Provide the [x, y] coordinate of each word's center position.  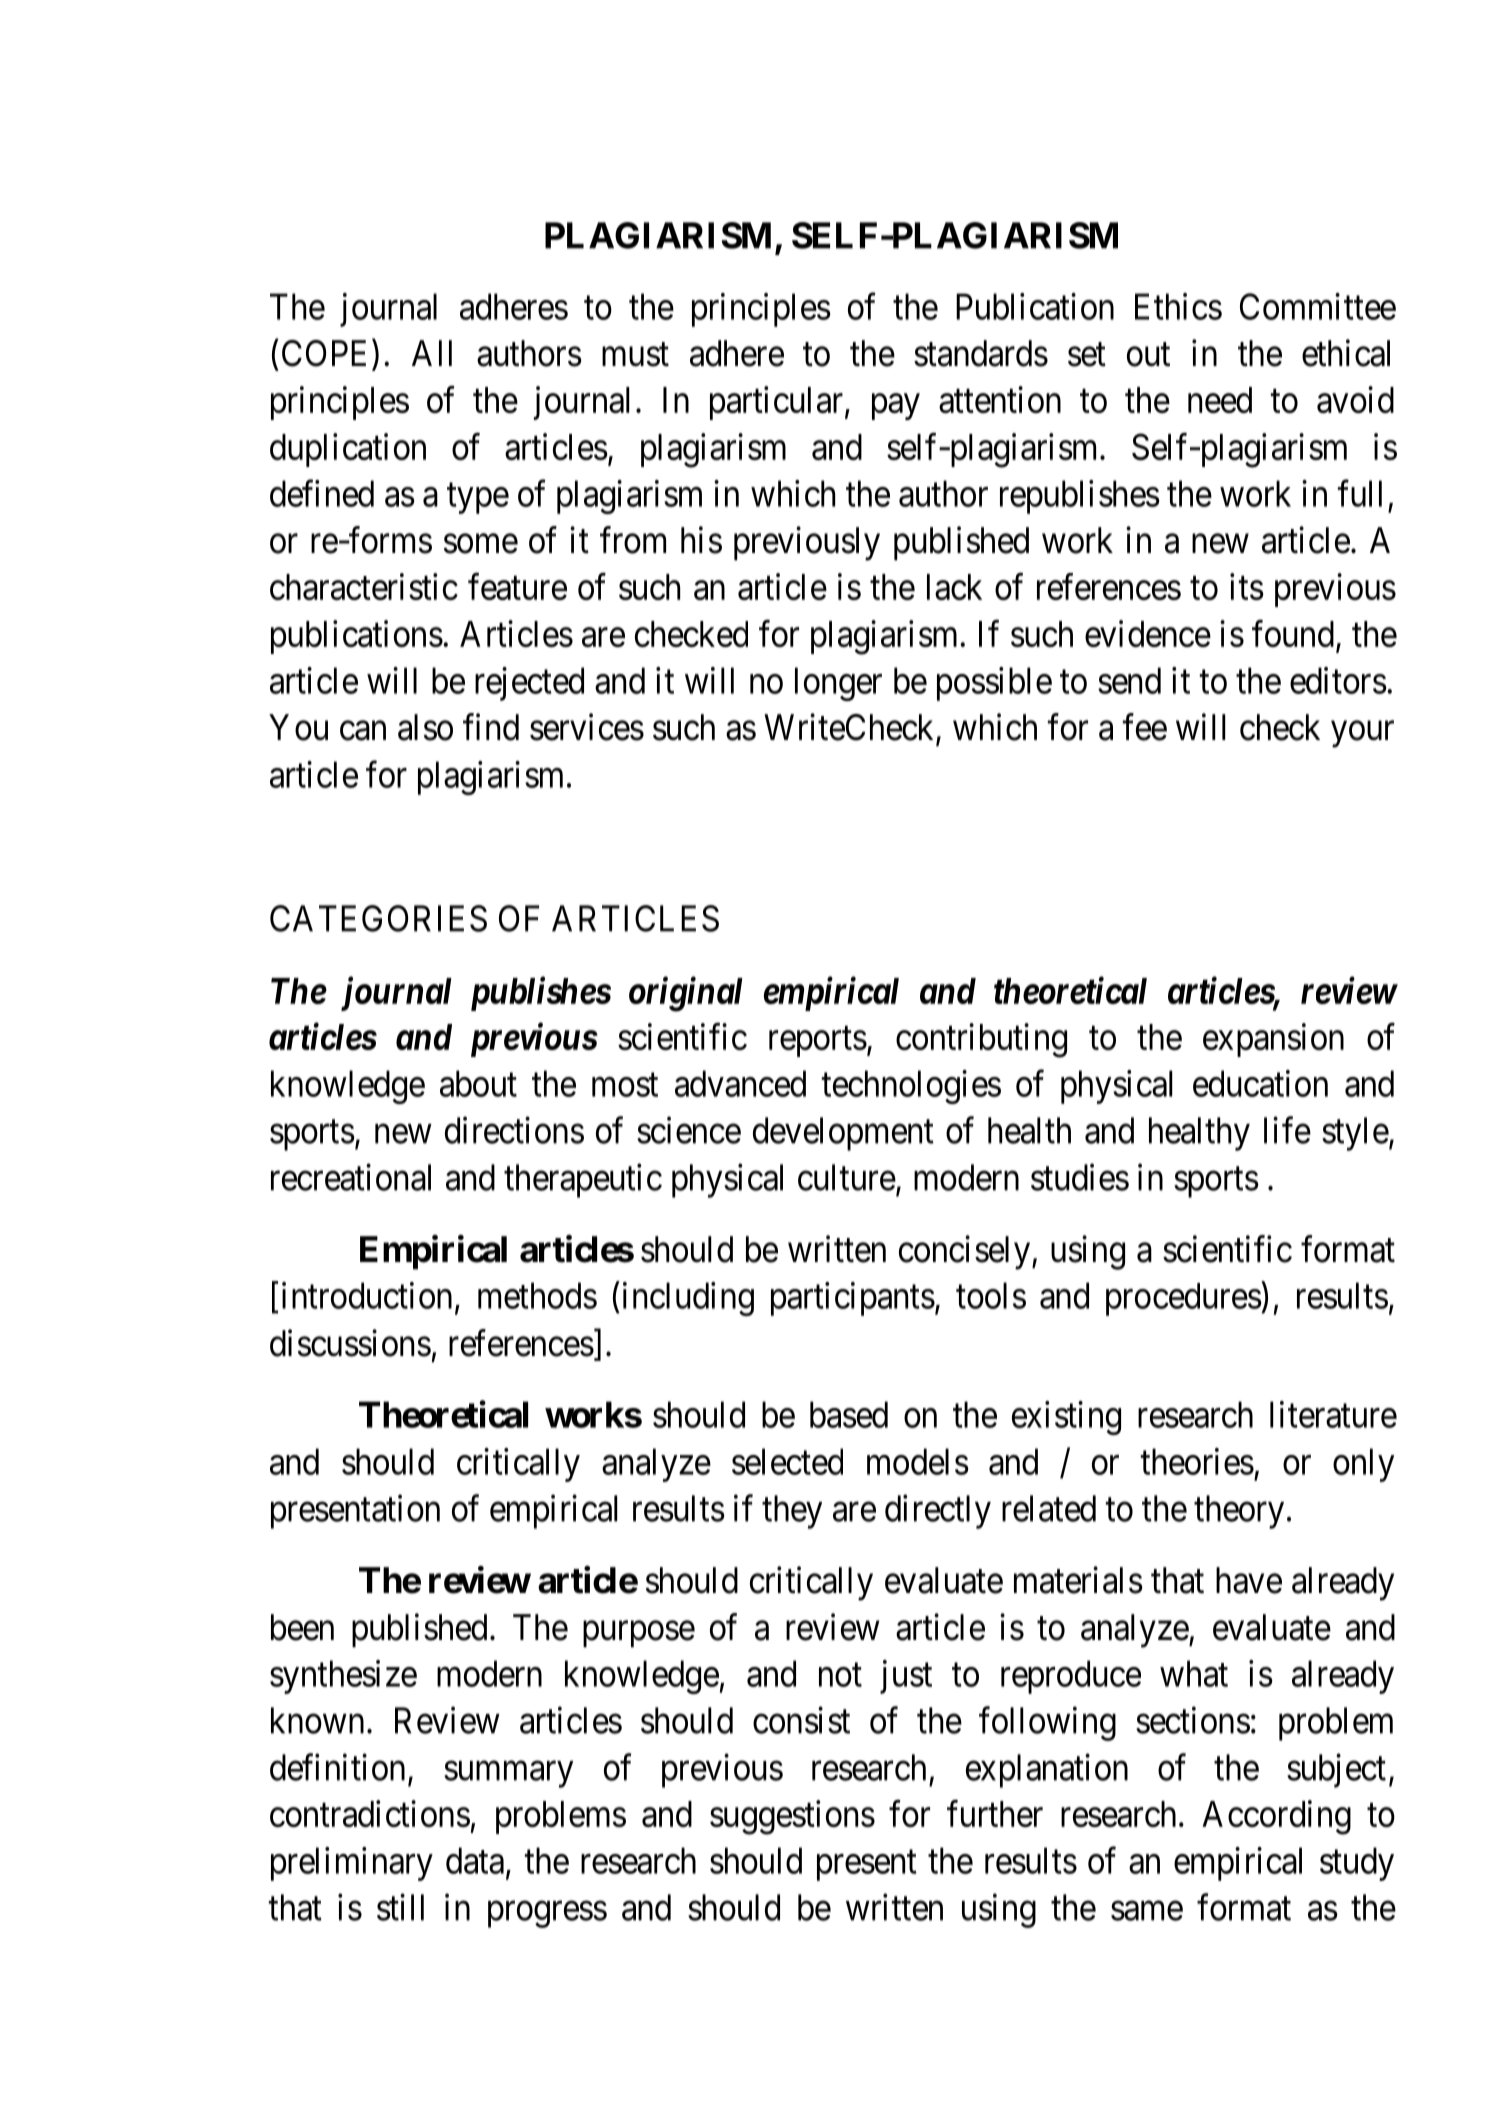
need [1220, 400]
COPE [327, 353]
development [843, 1134]
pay [896, 407]
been [302, 1627]
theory [1239, 1512]
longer [838, 684]
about [478, 1083]
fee [1145, 727]
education [1260, 1083]
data [475, 1860]
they [792, 1512]
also [425, 727]
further [995, 1813]
